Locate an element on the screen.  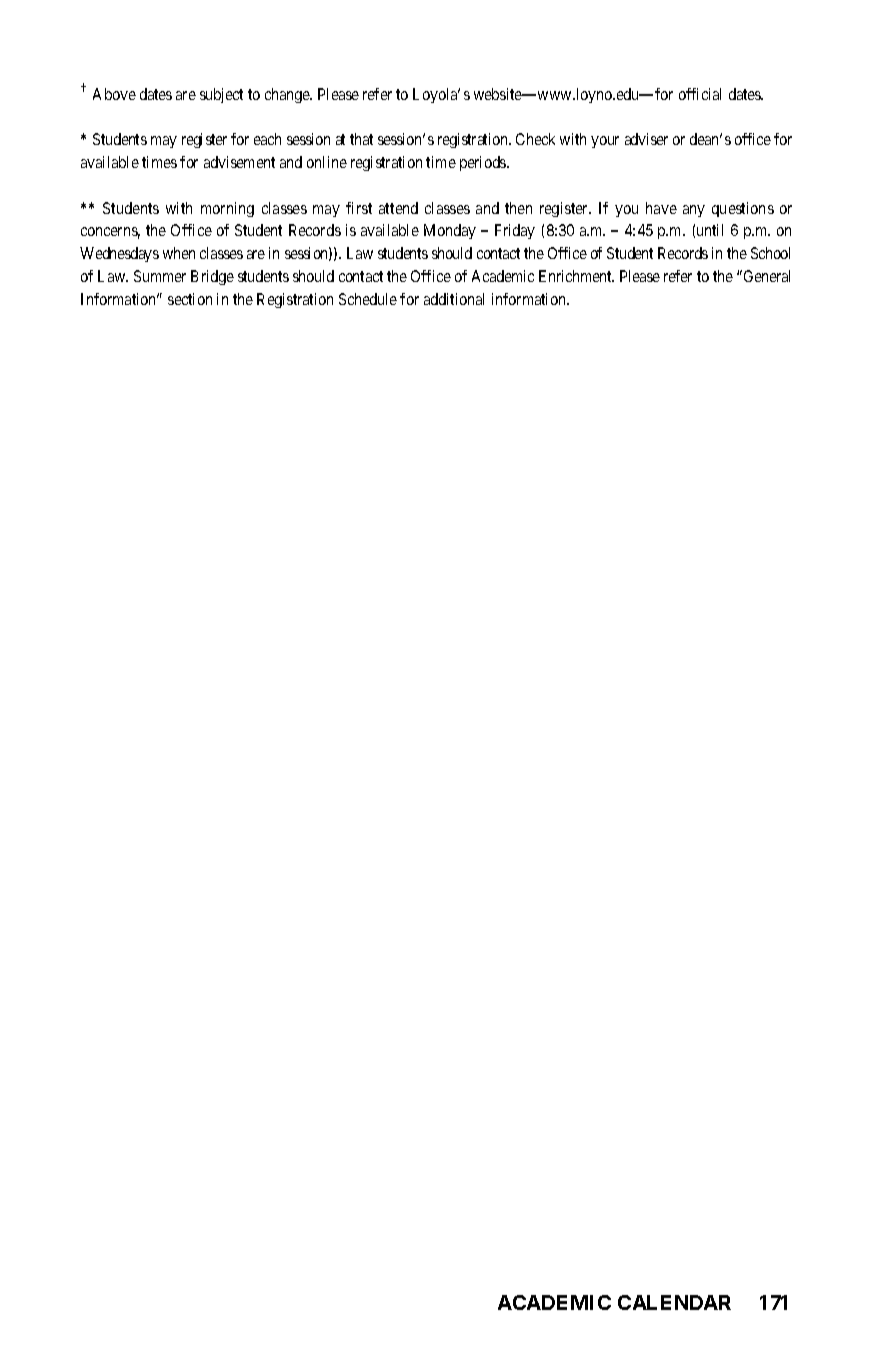
morning is located at coordinates (227, 209).
